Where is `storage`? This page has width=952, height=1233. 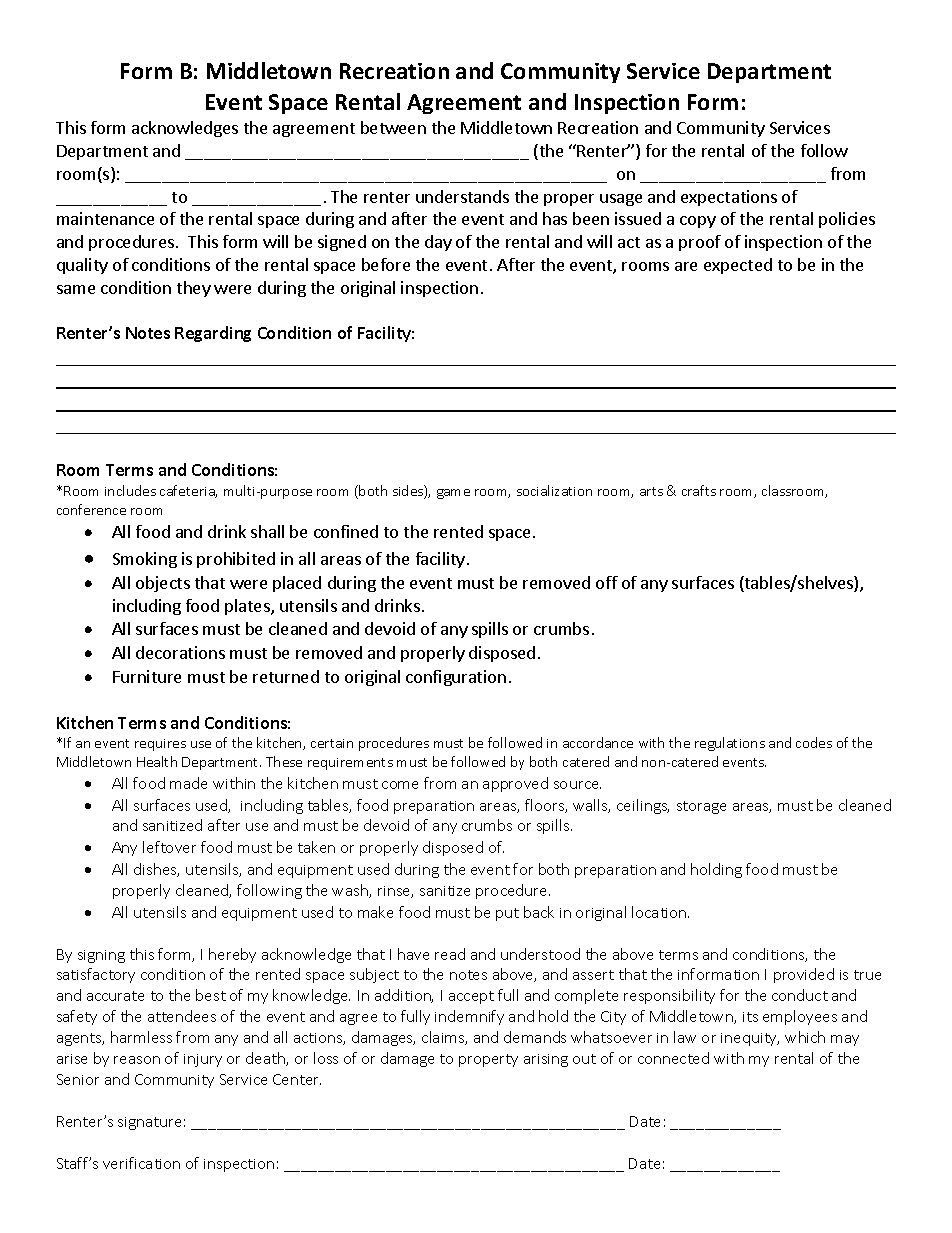
storage is located at coordinates (701, 807).
